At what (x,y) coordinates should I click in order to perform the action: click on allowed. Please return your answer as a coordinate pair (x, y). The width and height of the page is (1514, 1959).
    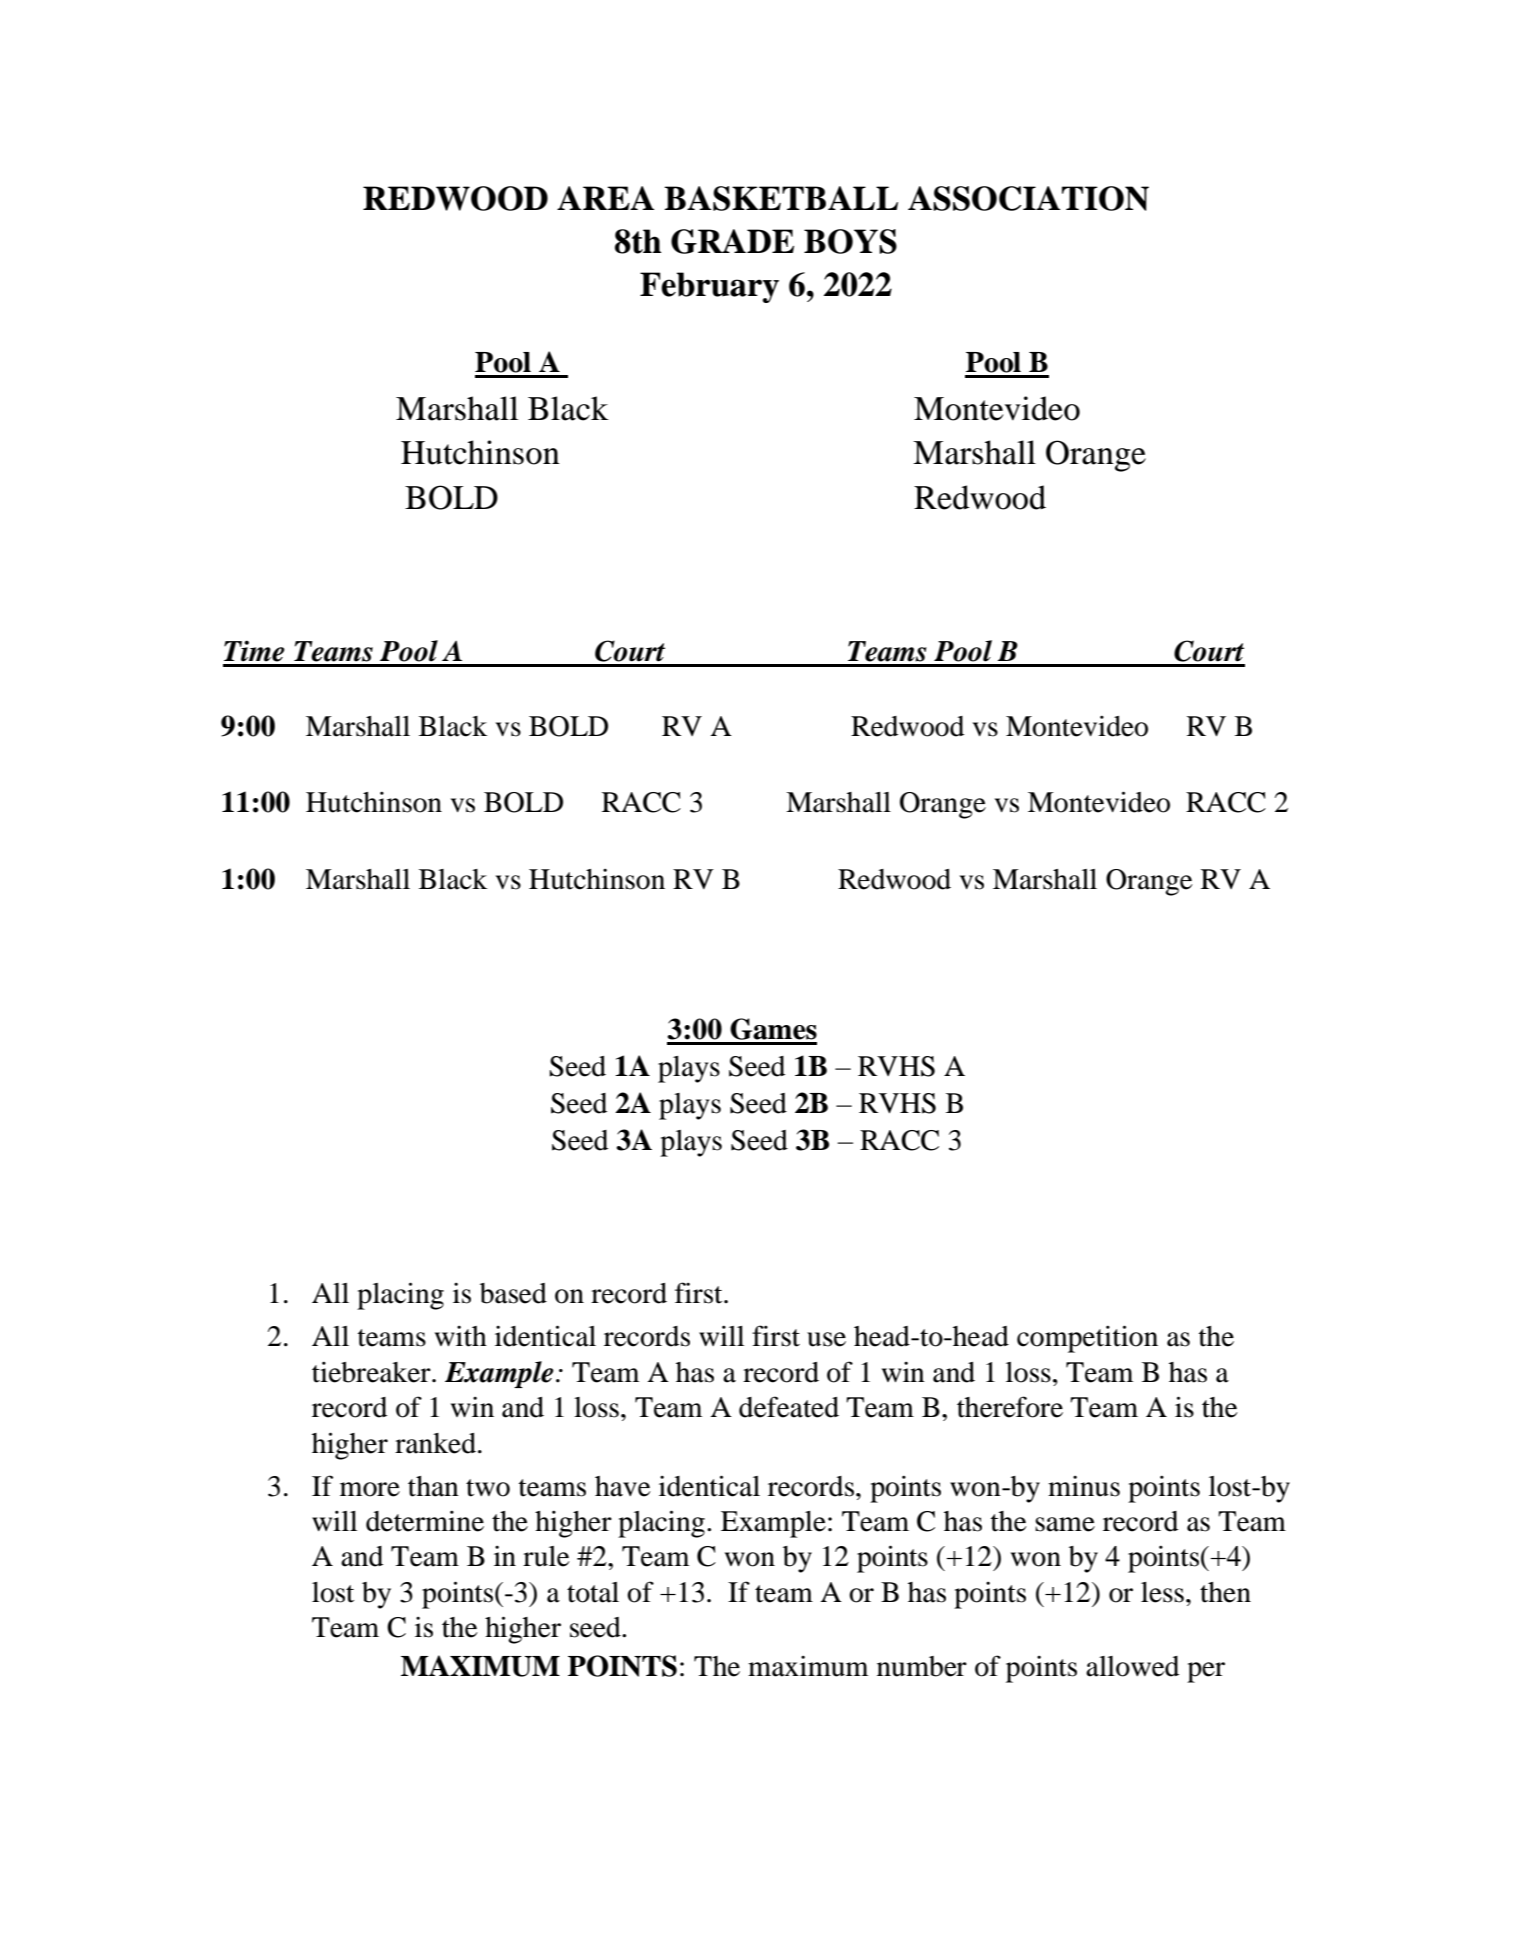
    Looking at the image, I should click on (1132, 1666).
